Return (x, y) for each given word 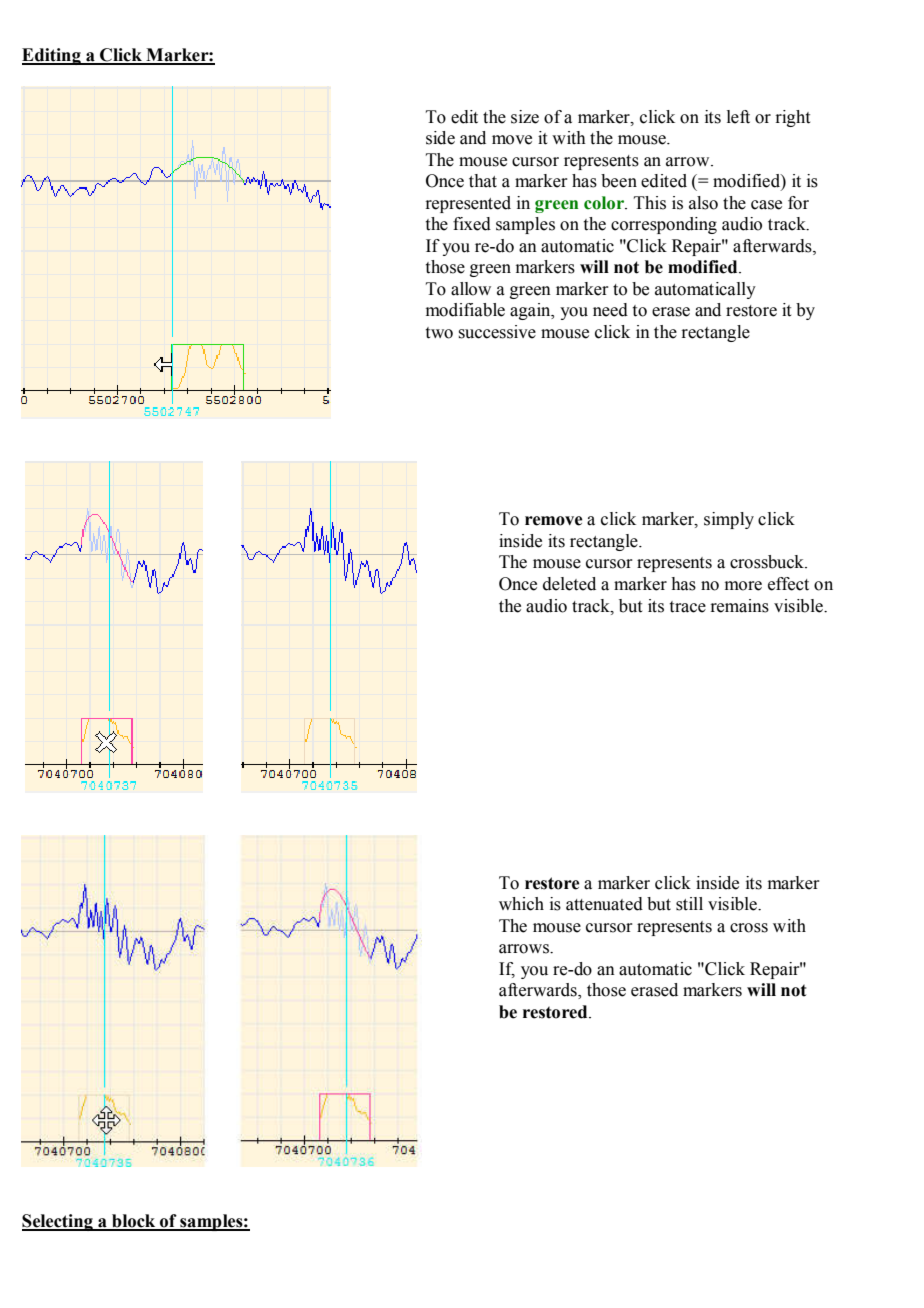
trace (688, 607)
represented (468, 204)
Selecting (58, 1222)
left (738, 117)
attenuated (604, 904)
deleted (569, 584)
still (689, 904)
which (521, 904)
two (439, 333)
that (483, 181)
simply (729, 520)
